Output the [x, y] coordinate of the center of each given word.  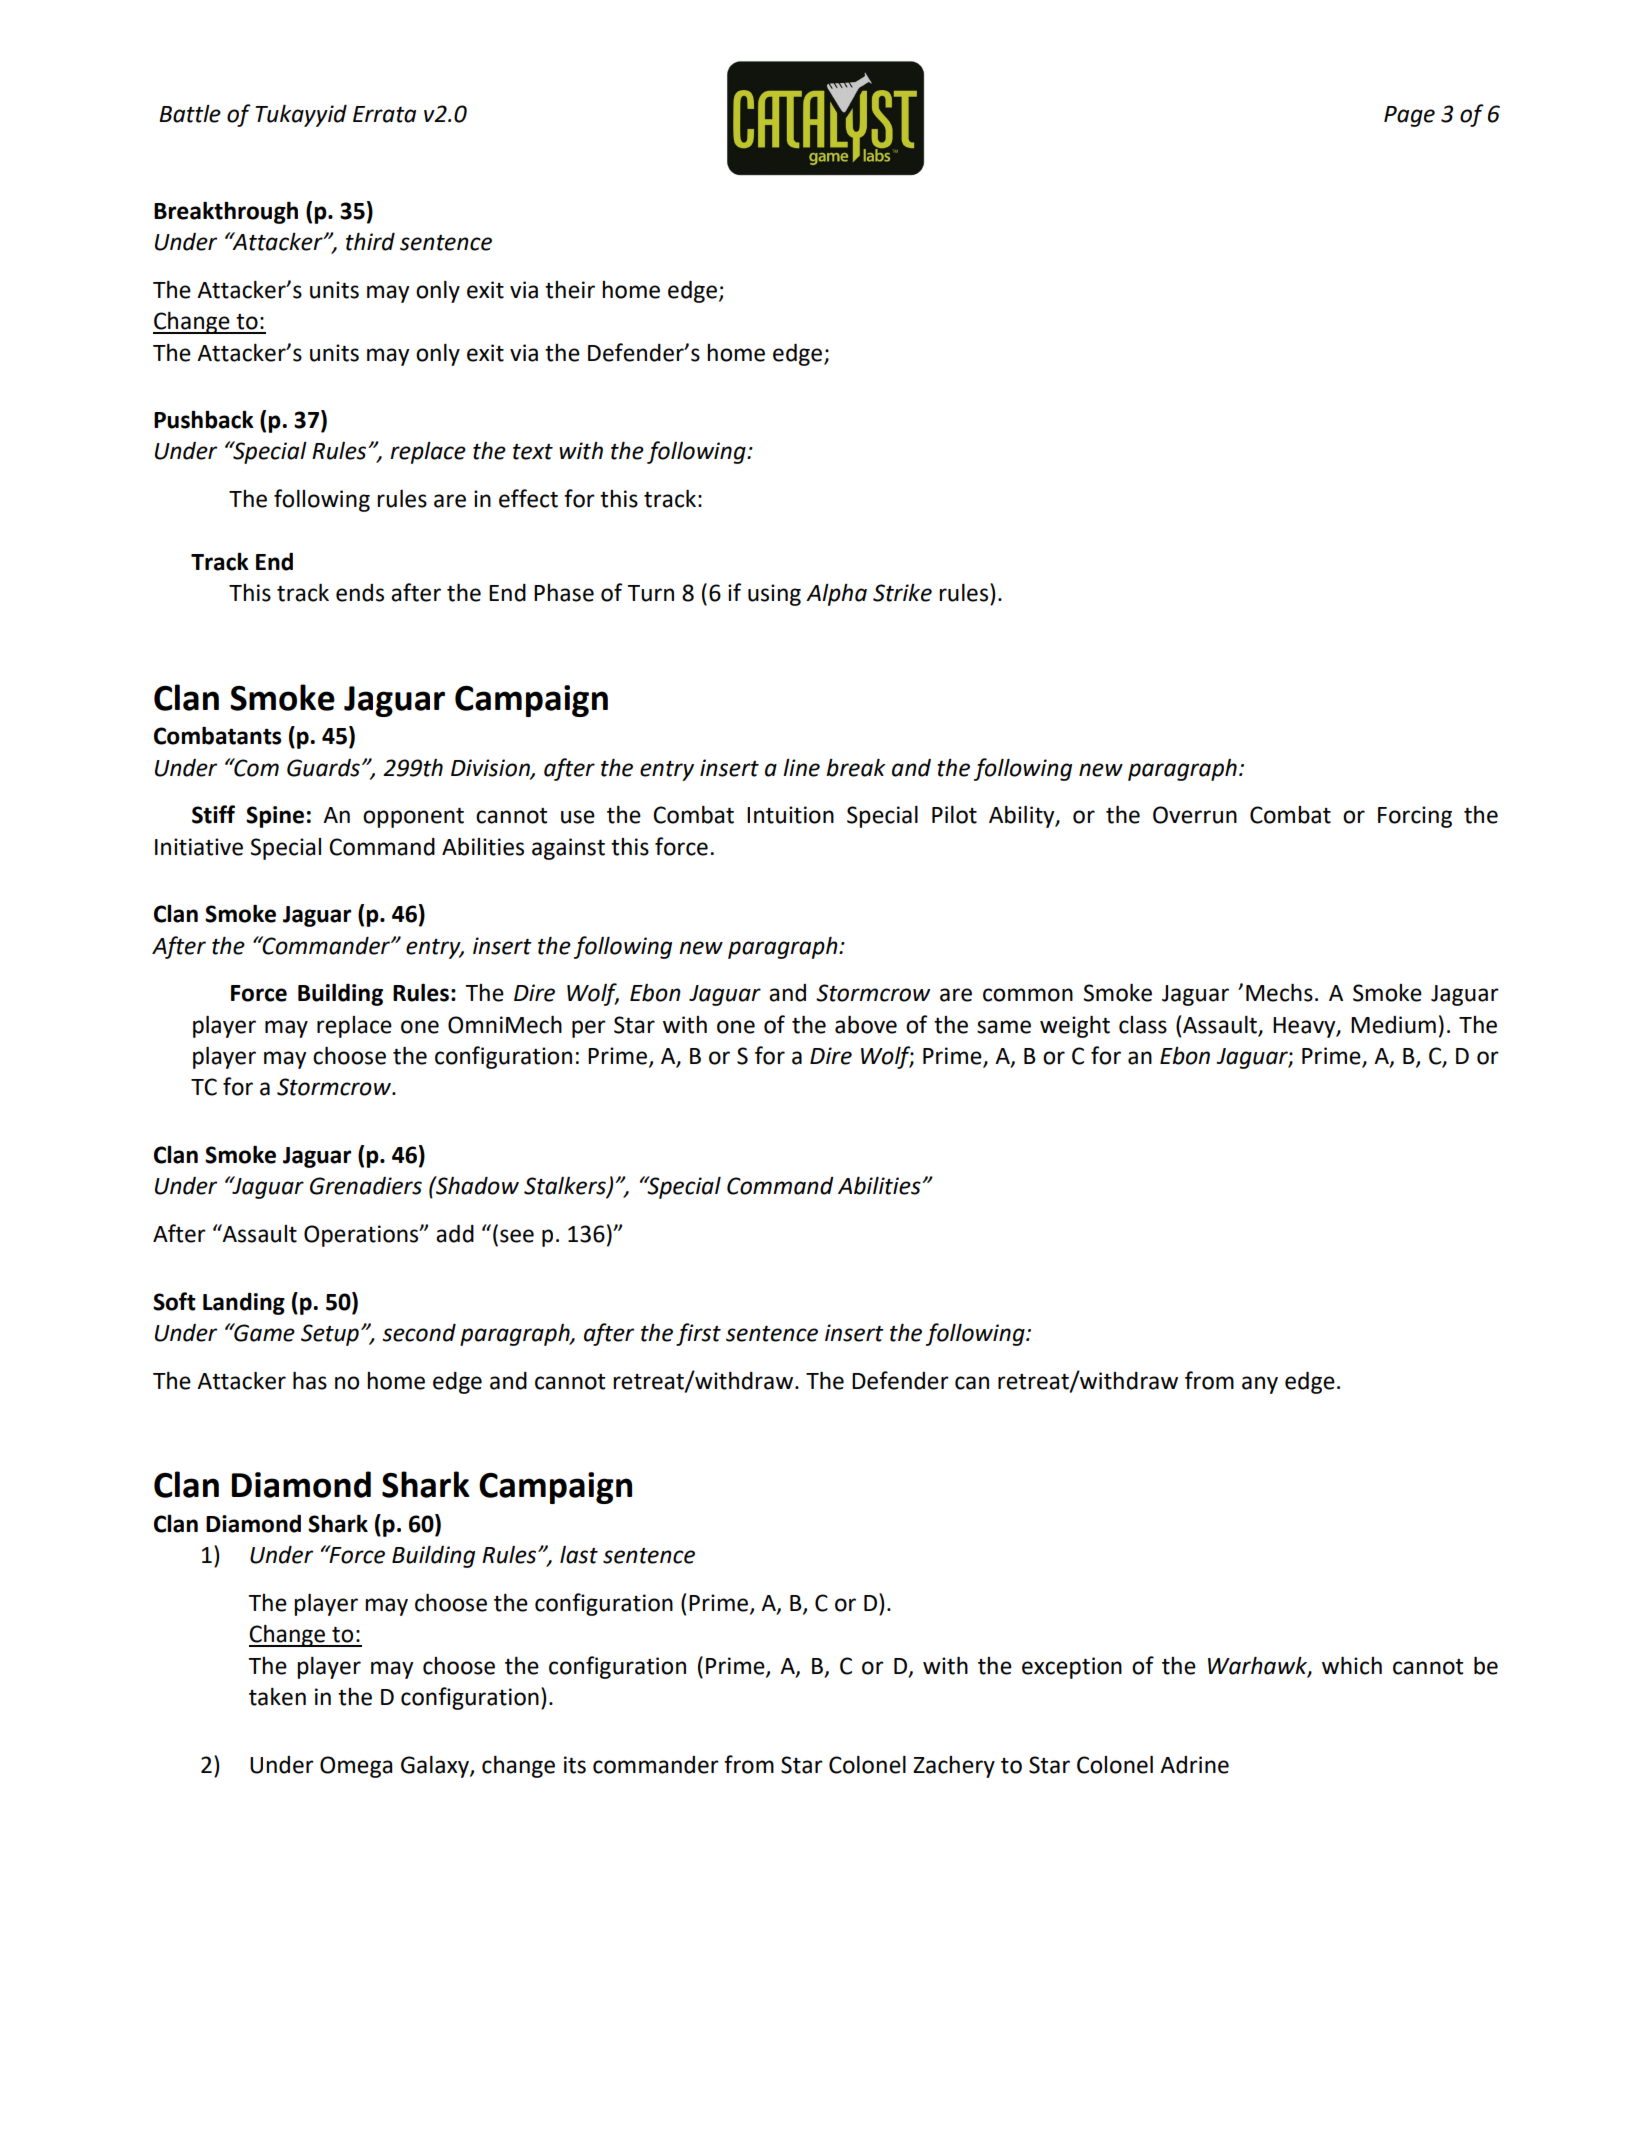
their [570, 290]
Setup [330, 1335]
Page [1409, 116]
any [1260, 1385]
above [866, 1025]
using [774, 595]
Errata [384, 114]
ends [360, 593]
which [1352, 1665]
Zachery [954, 1767]
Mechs [1279, 992]
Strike [902, 593]
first [698, 1334]
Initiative [199, 847]
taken [277, 1697]
